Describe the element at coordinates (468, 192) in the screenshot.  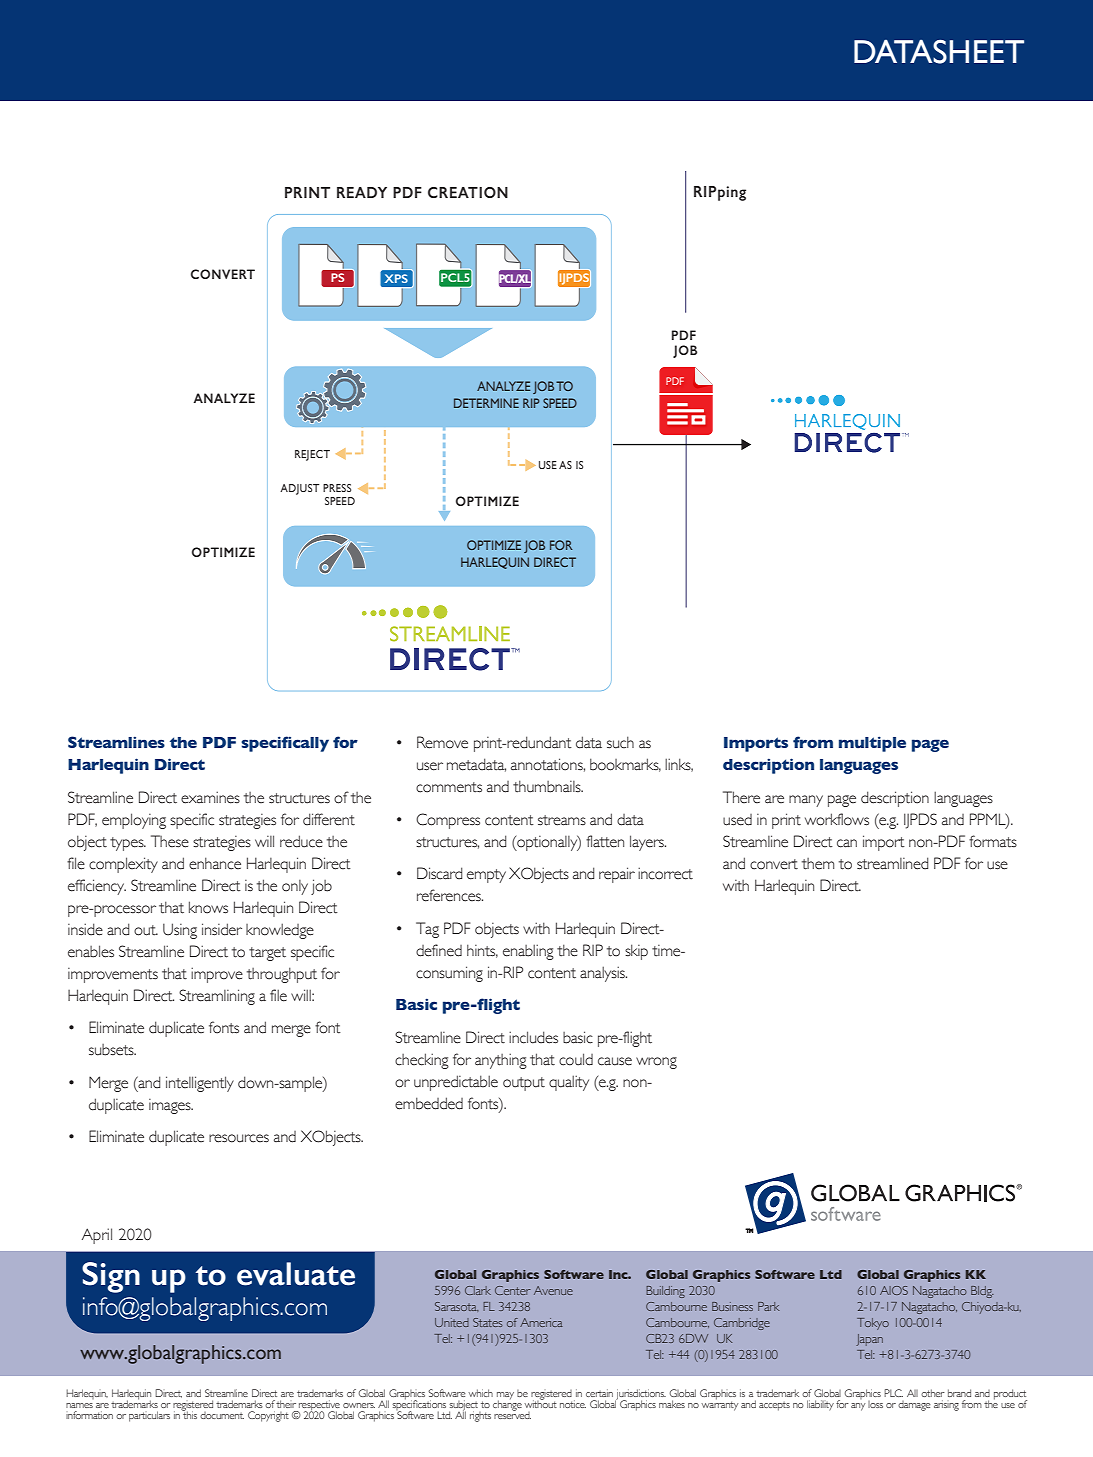
I see `CREATION` at that location.
